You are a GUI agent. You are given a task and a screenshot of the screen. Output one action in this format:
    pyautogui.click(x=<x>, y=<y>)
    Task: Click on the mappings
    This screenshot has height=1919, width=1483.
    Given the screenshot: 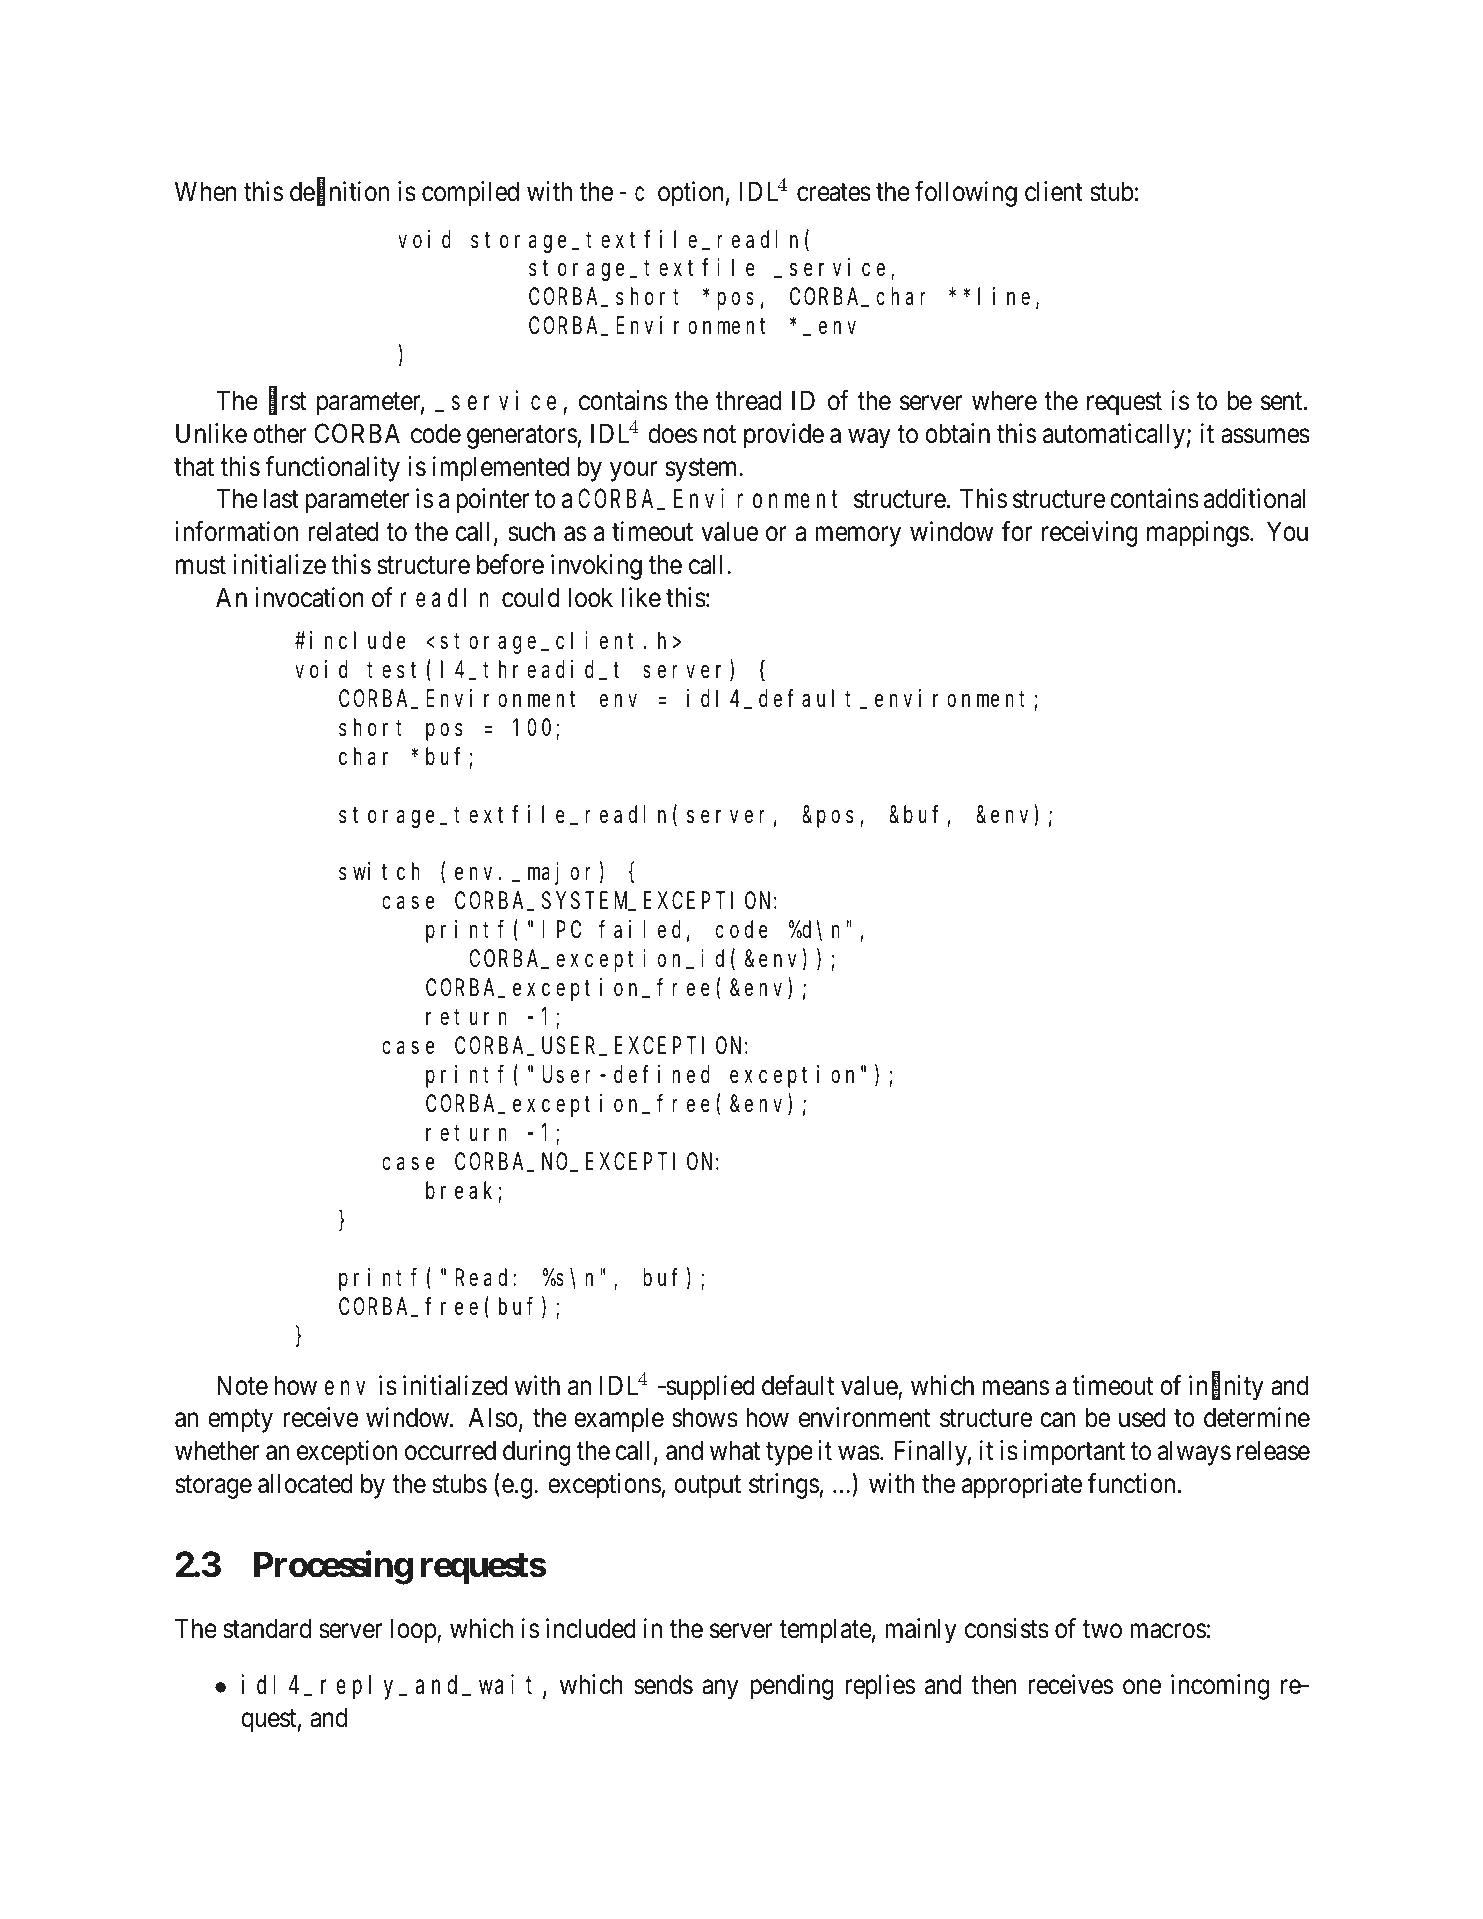 What is the action you would take?
    pyautogui.click(x=1198, y=534)
